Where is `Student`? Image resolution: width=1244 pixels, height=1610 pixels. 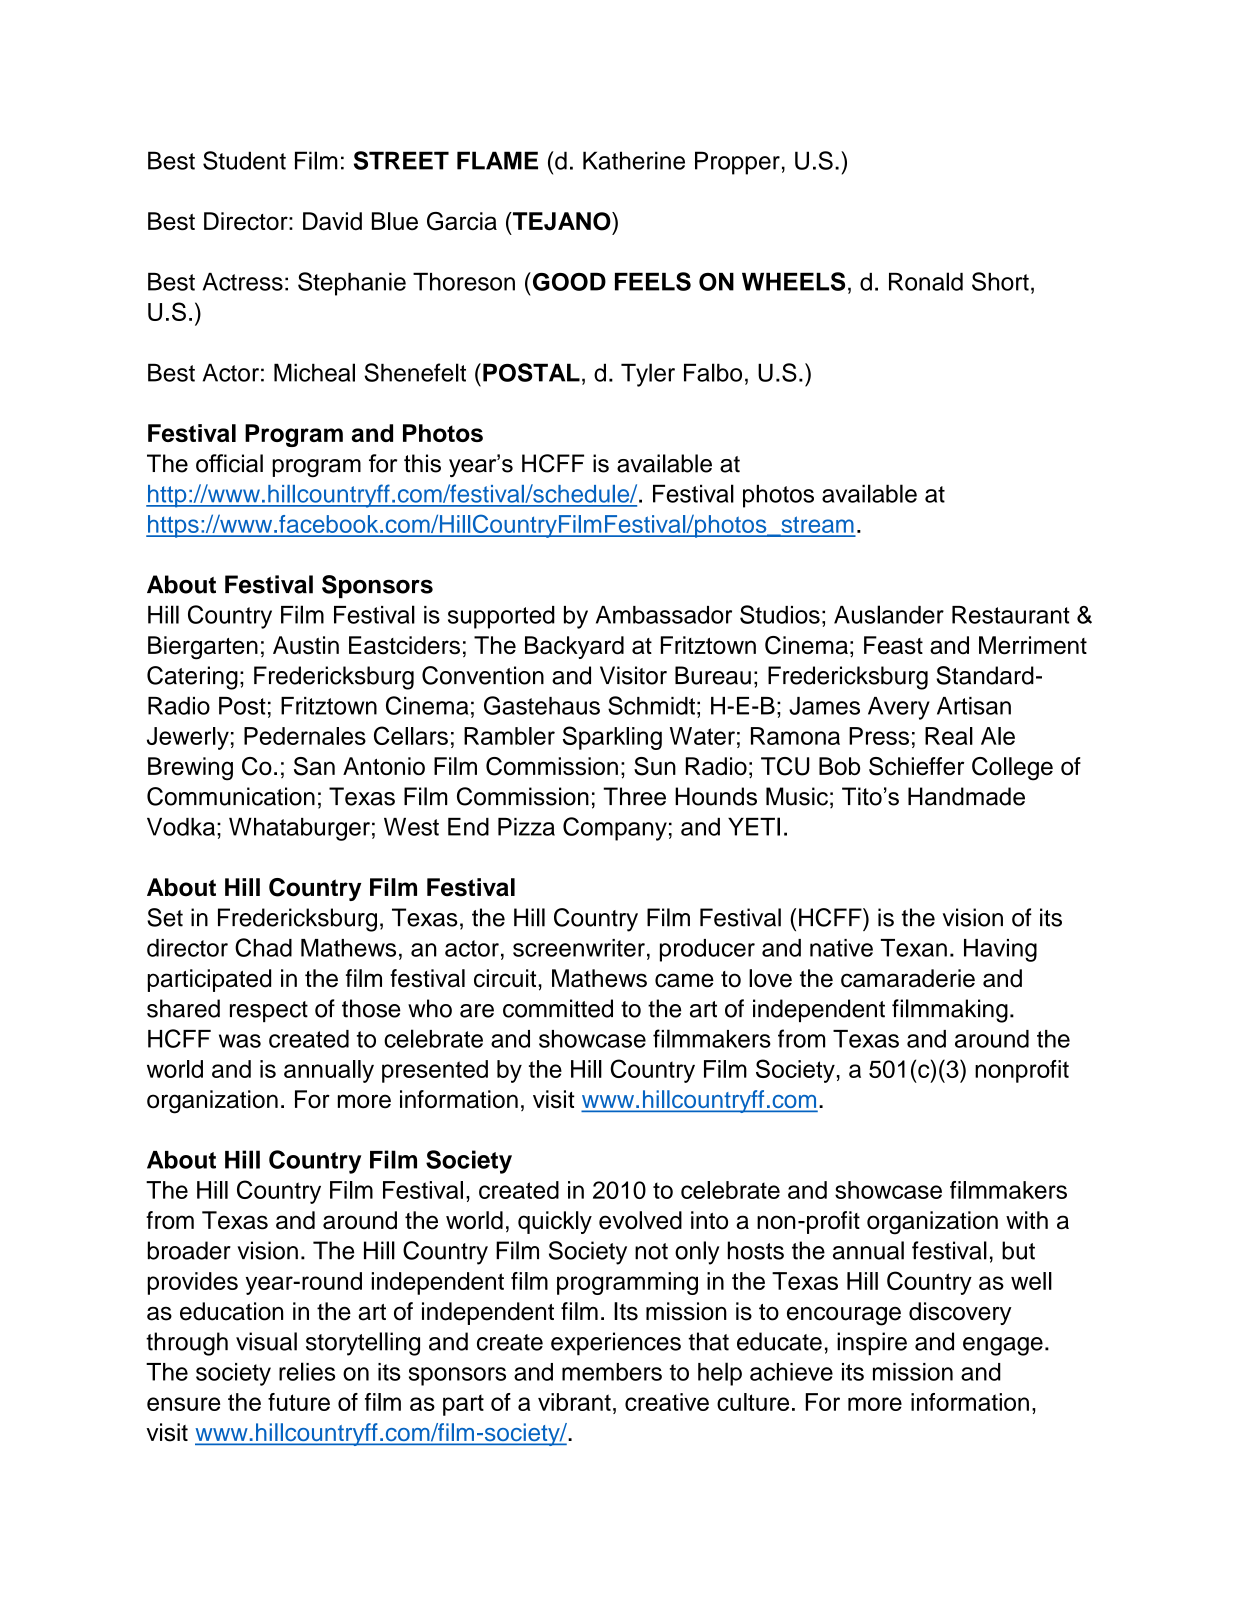
Student is located at coordinates (244, 160).
